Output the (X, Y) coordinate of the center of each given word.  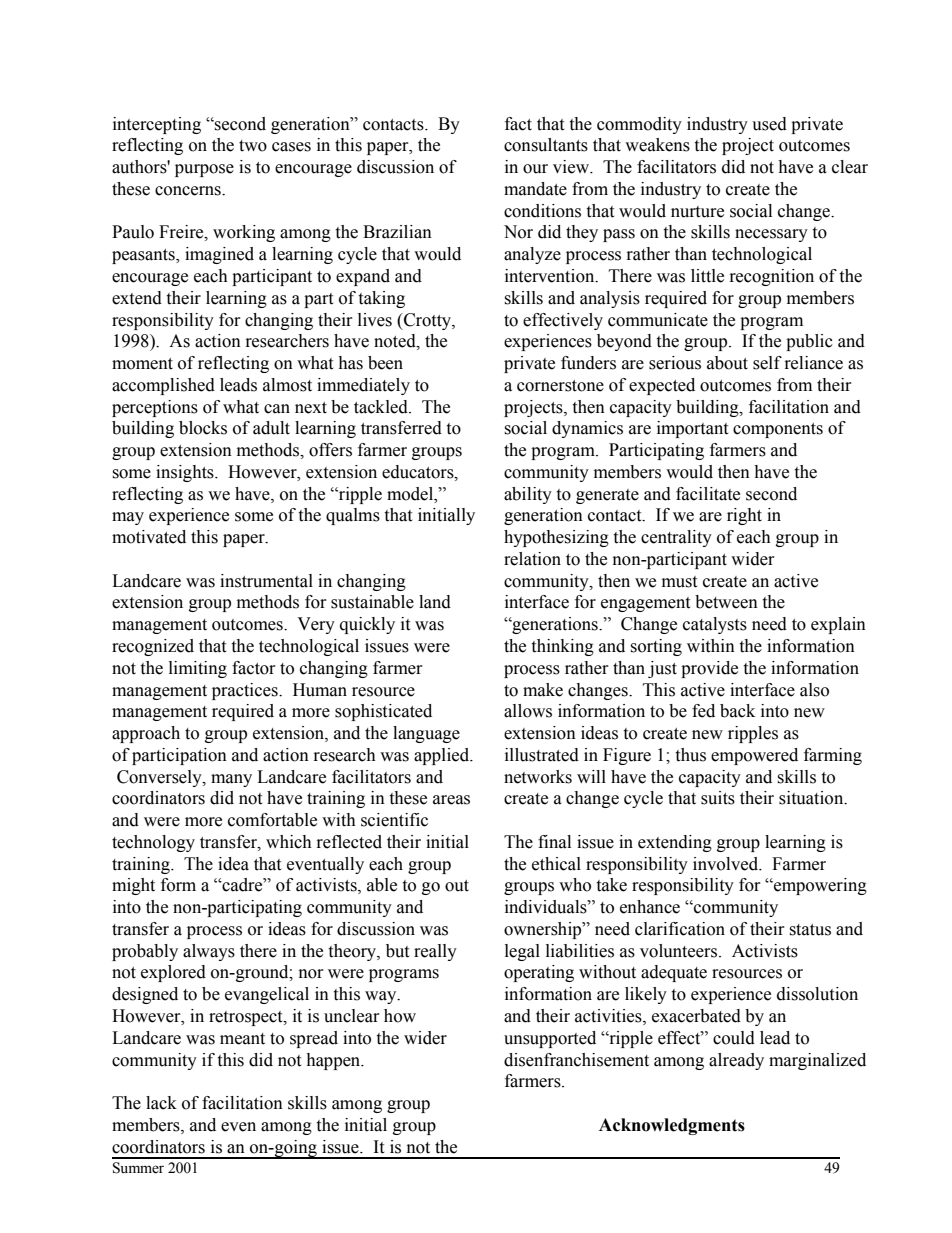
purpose (204, 170)
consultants (546, 145)
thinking (562, 647)
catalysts (715, 625)
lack (161, 1103)
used (769, 124)
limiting (198, 669)
